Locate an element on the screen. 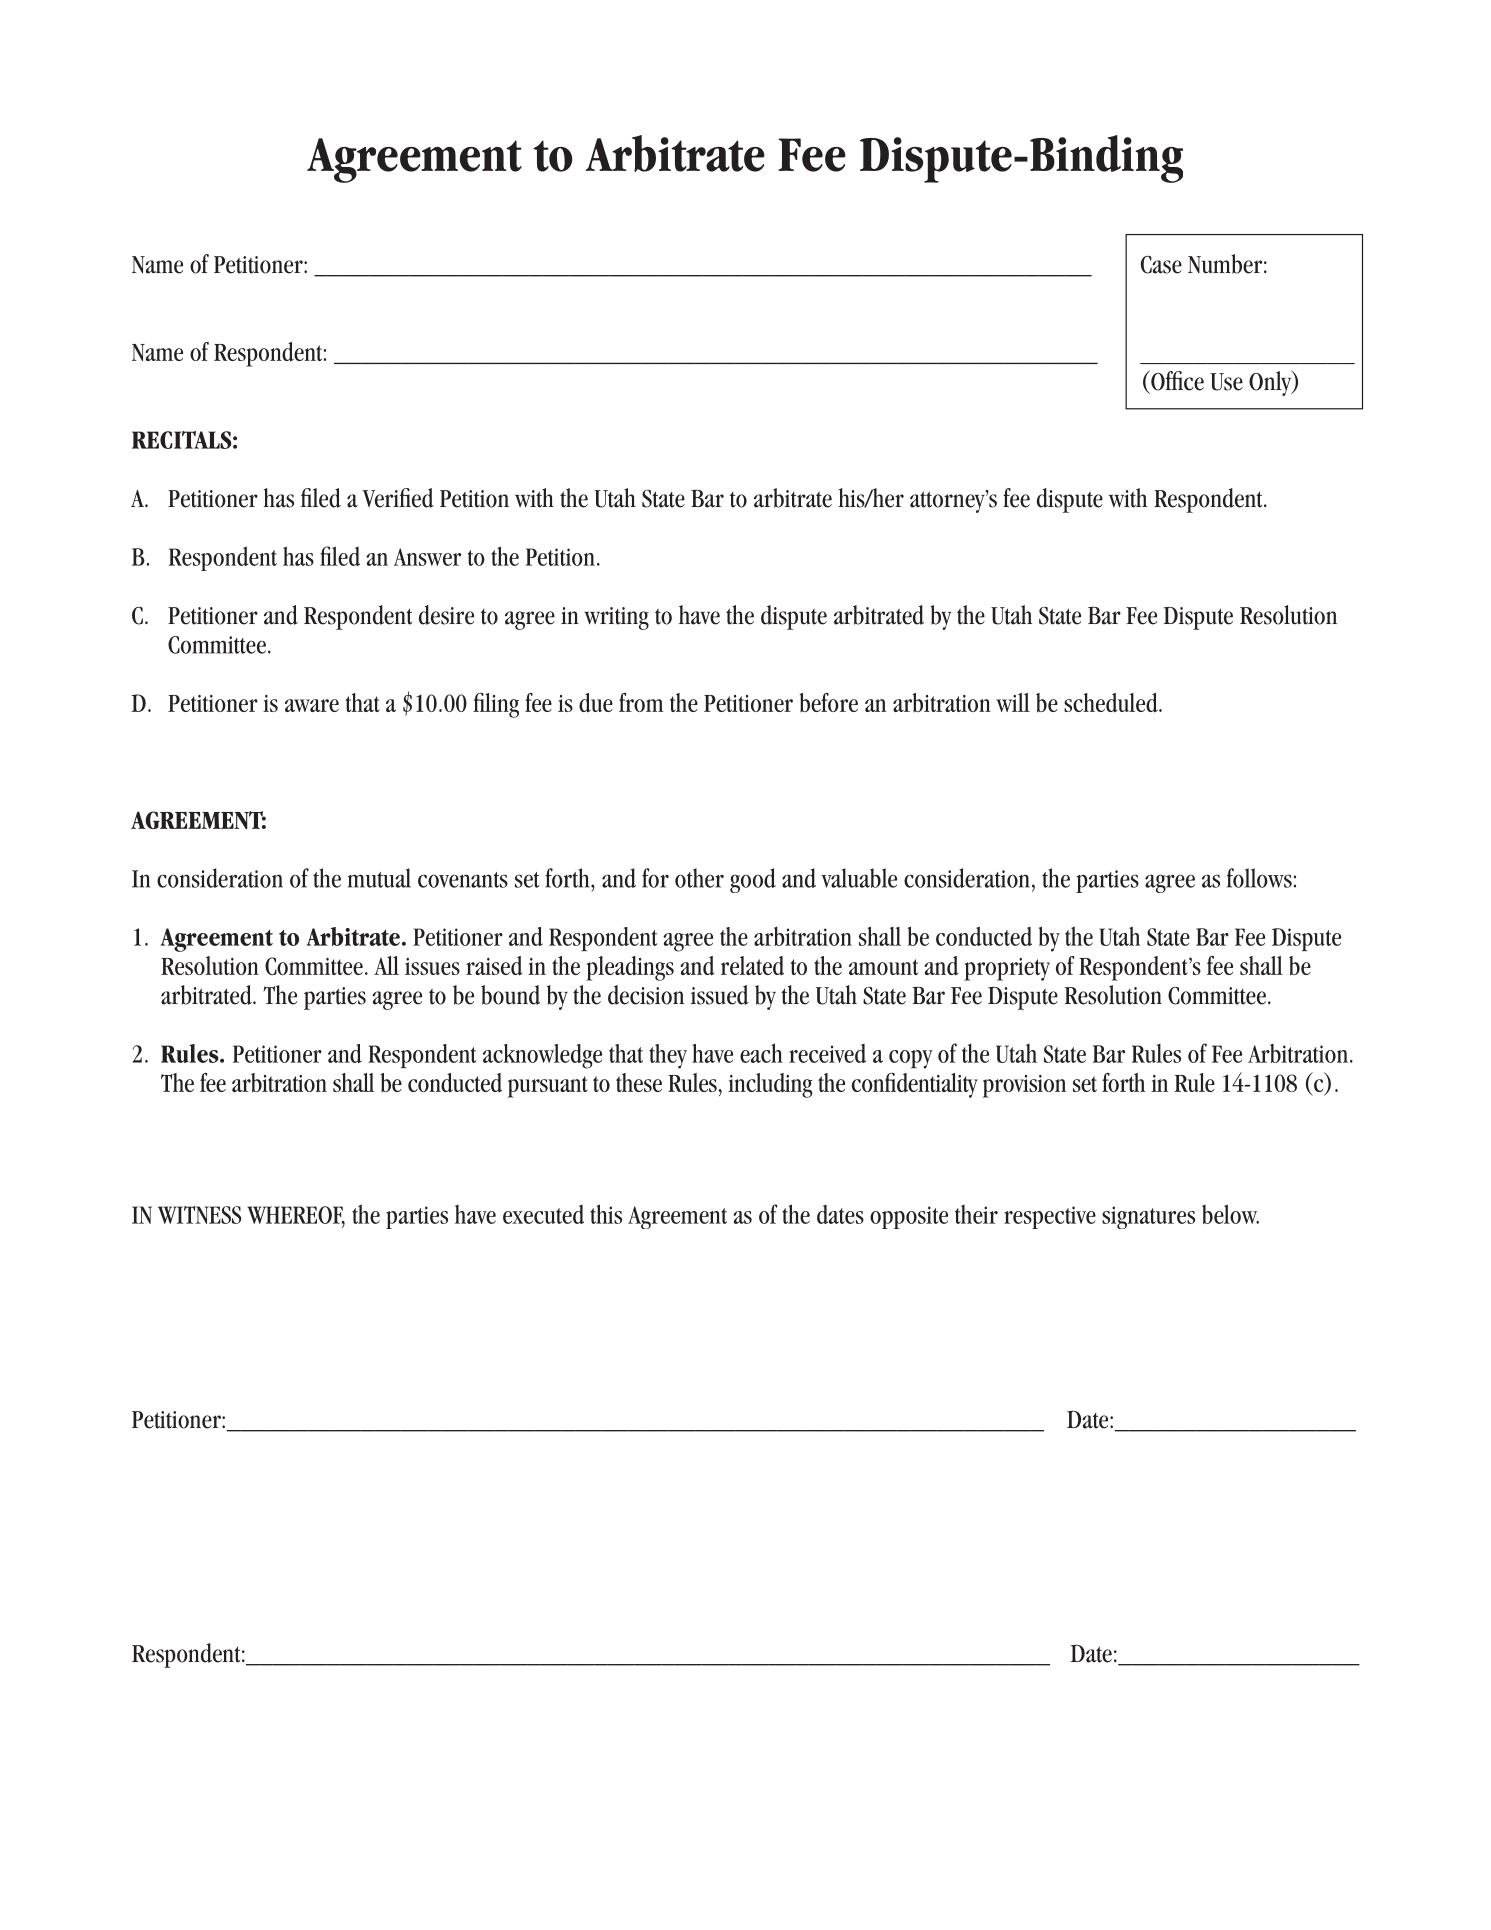  scheduled is located at coordinates (1112, 703).
